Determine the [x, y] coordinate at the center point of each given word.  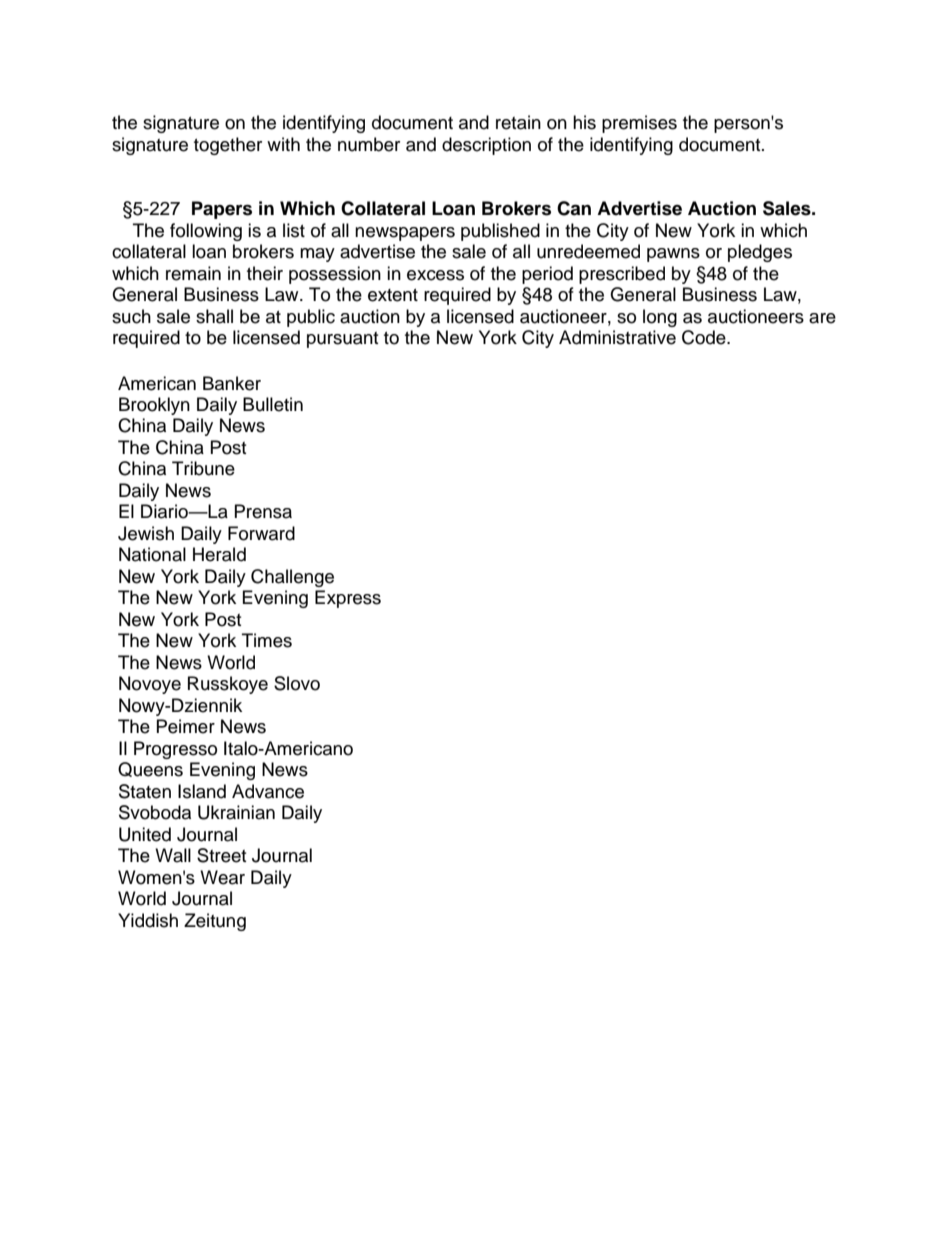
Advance [268, 791]
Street [221, 855]
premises [639, 124]
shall [214, 316]
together [228, 146]
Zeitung [215, 922]
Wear [222, 877]
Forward [261, 533]
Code [705, 337]
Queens [150, 769]
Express [348, 599]
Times [267, 640]
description [486, 146]
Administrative [617, 337]
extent [393, 295]
